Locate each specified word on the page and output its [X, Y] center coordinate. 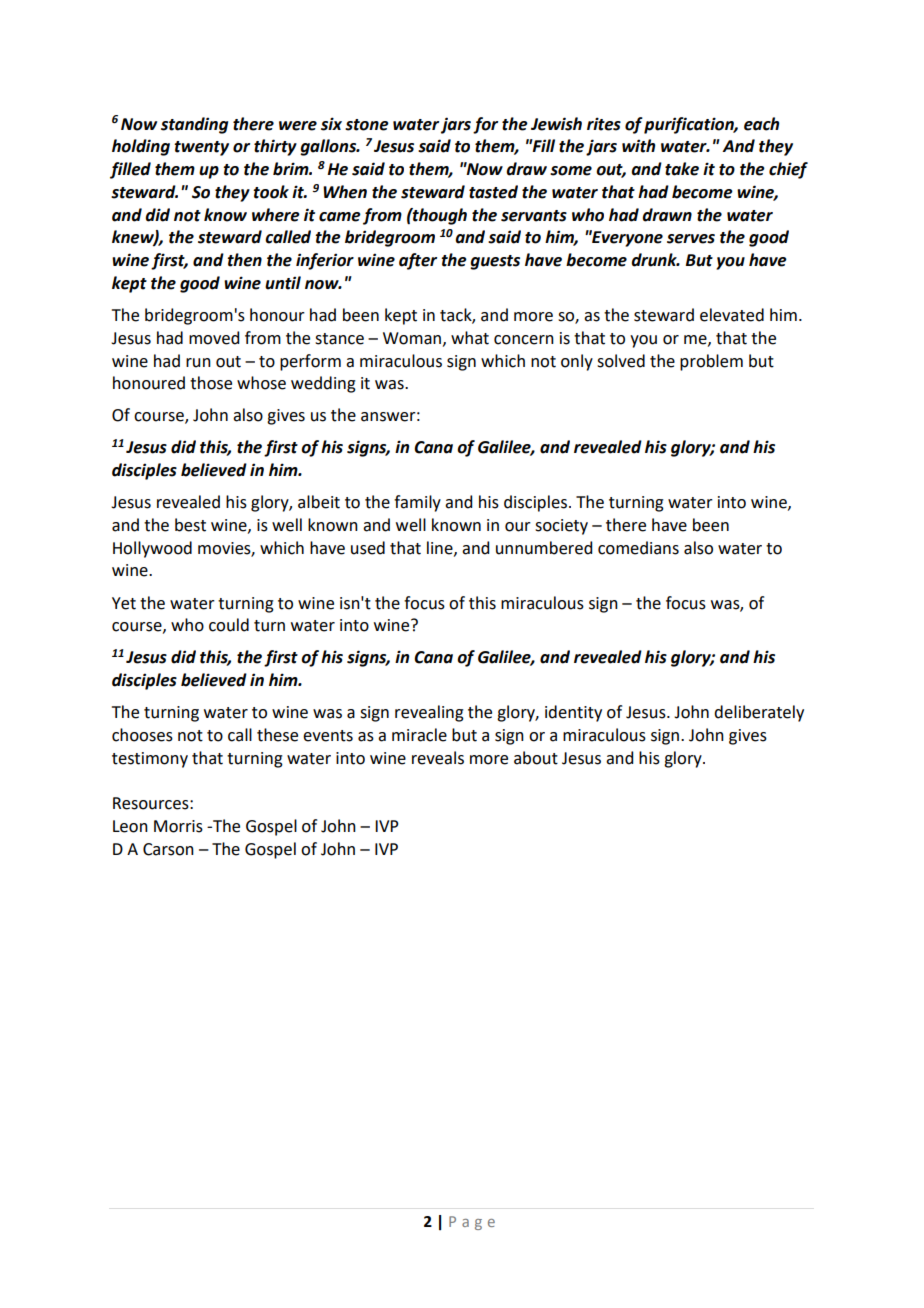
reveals [438, 758]
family [417, 503]
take [682, 169]
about [536, 758]
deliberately [759, 713]
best [190, 525]
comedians [638, 548]
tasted [493, 192]
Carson [168, 849]
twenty [201, 148]
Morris [178, 826]
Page [472, 1223]
